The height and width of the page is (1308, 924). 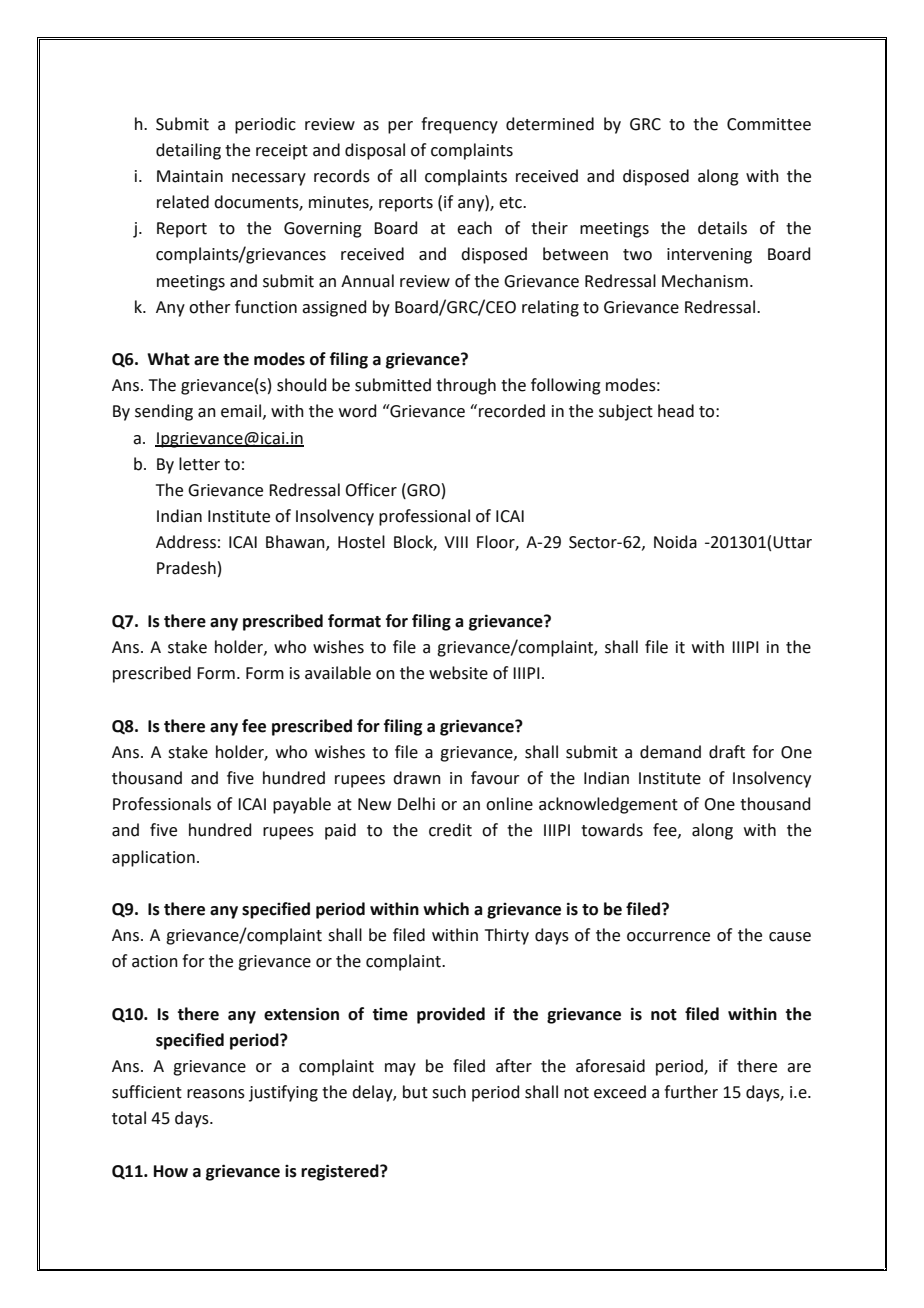 What do you see at coordinates (691, 1092) in the page?
I see `further` at bounding box center [691, 1092].
